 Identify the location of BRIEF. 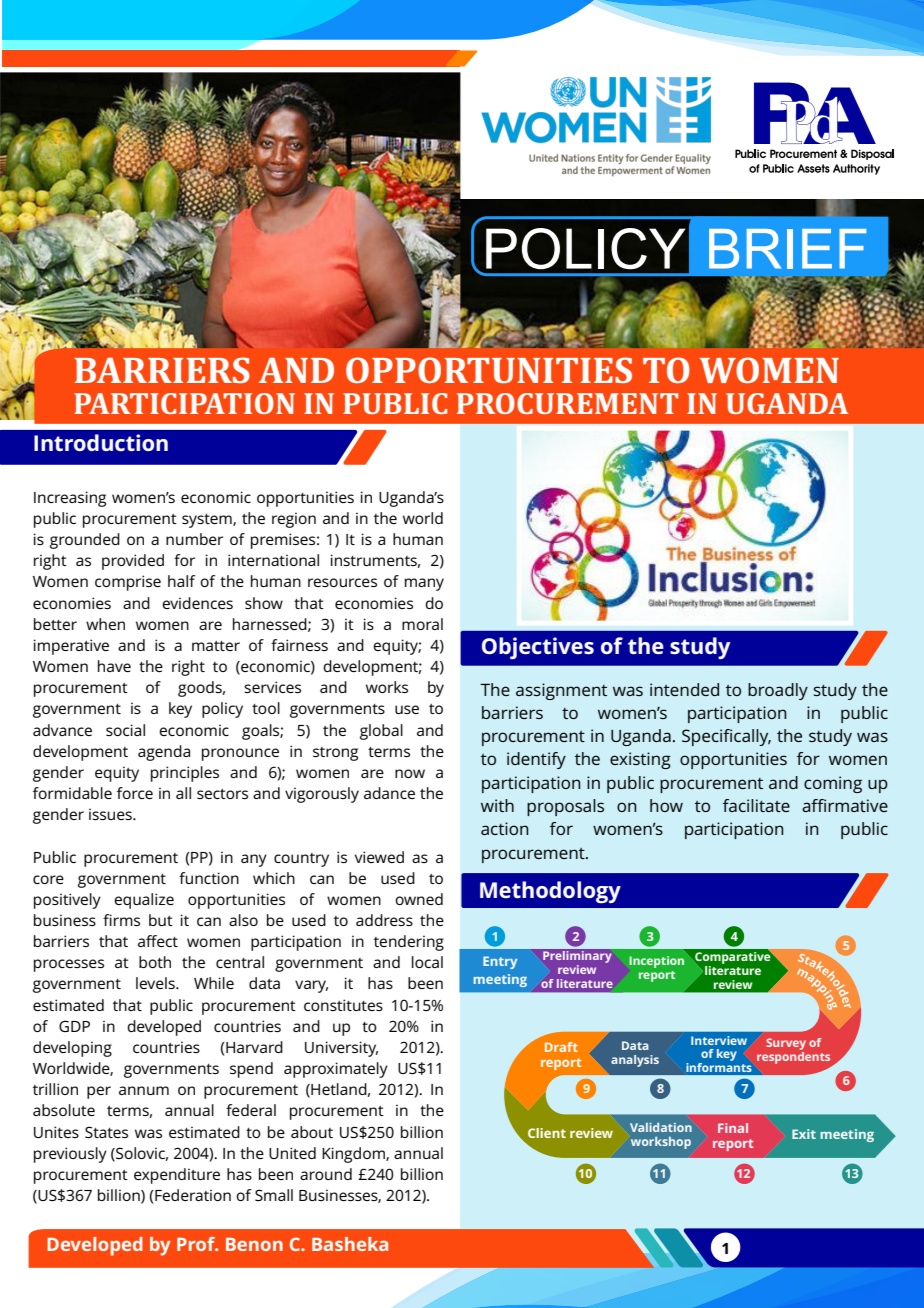
(787, 249).
